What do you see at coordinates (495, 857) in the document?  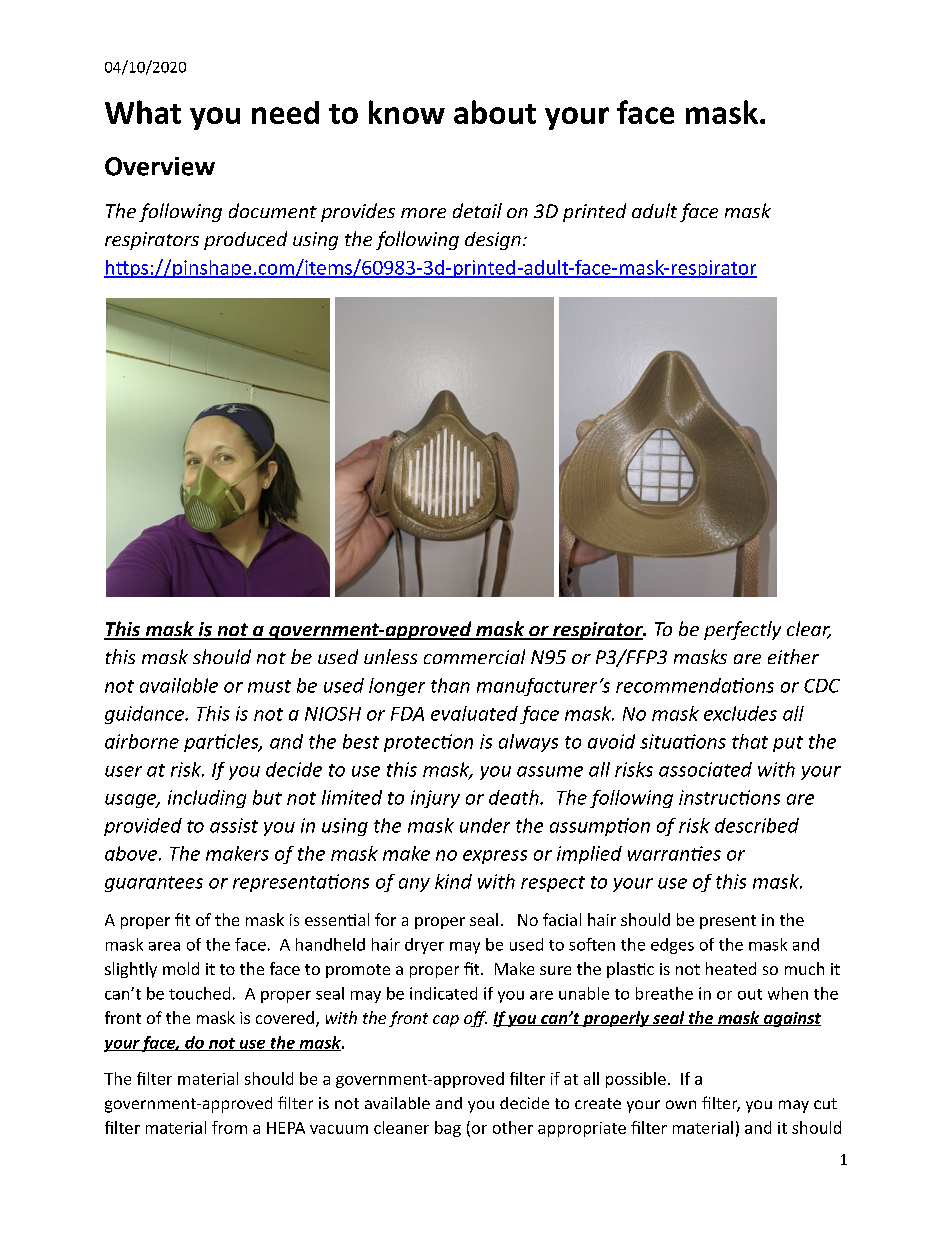 I see `express` at bounding box center [495, 857].
